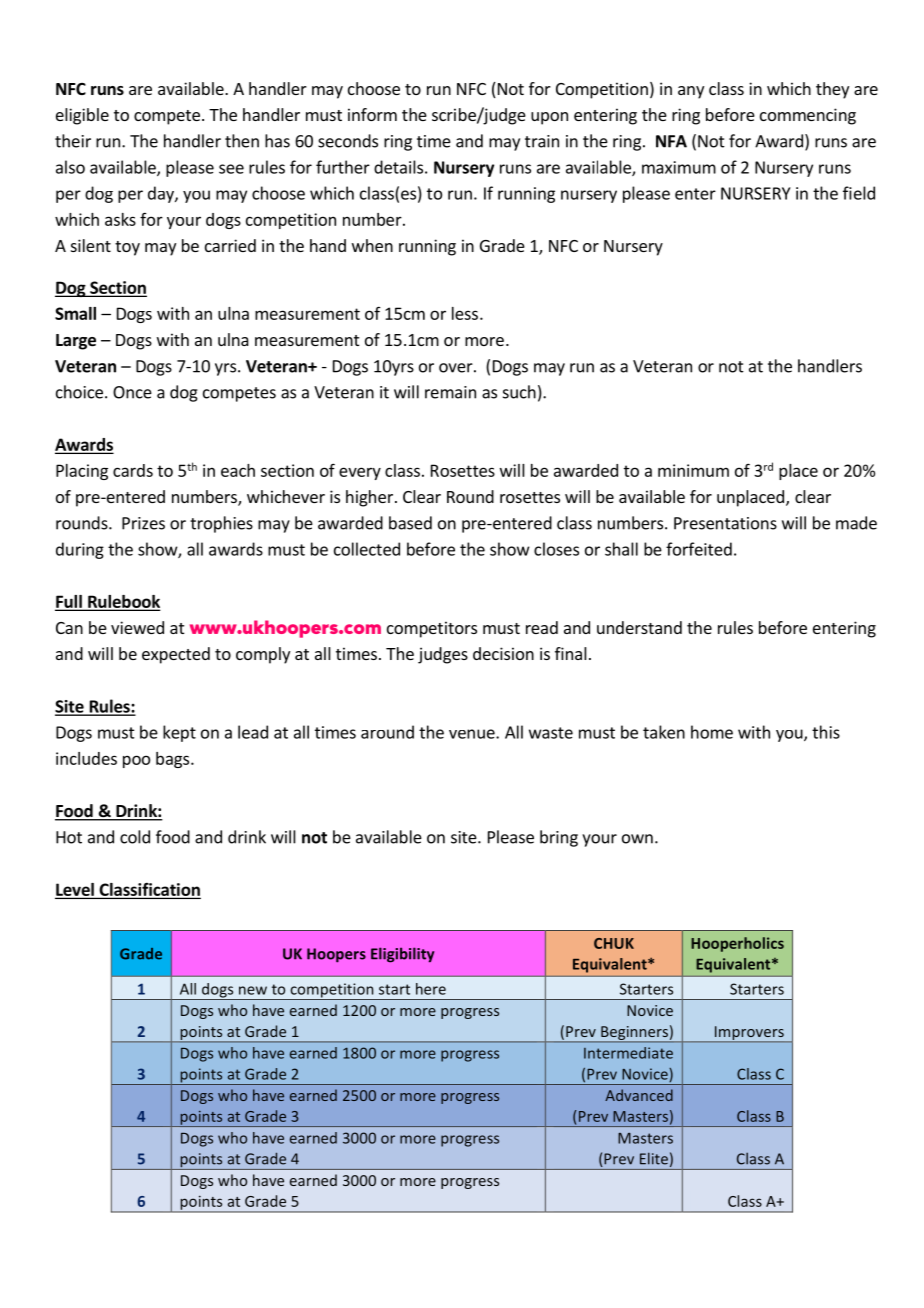 This image has width=924, height=1308. Describe the element at coordinates (82, 116) in the image. I see `eligible` at that location.
